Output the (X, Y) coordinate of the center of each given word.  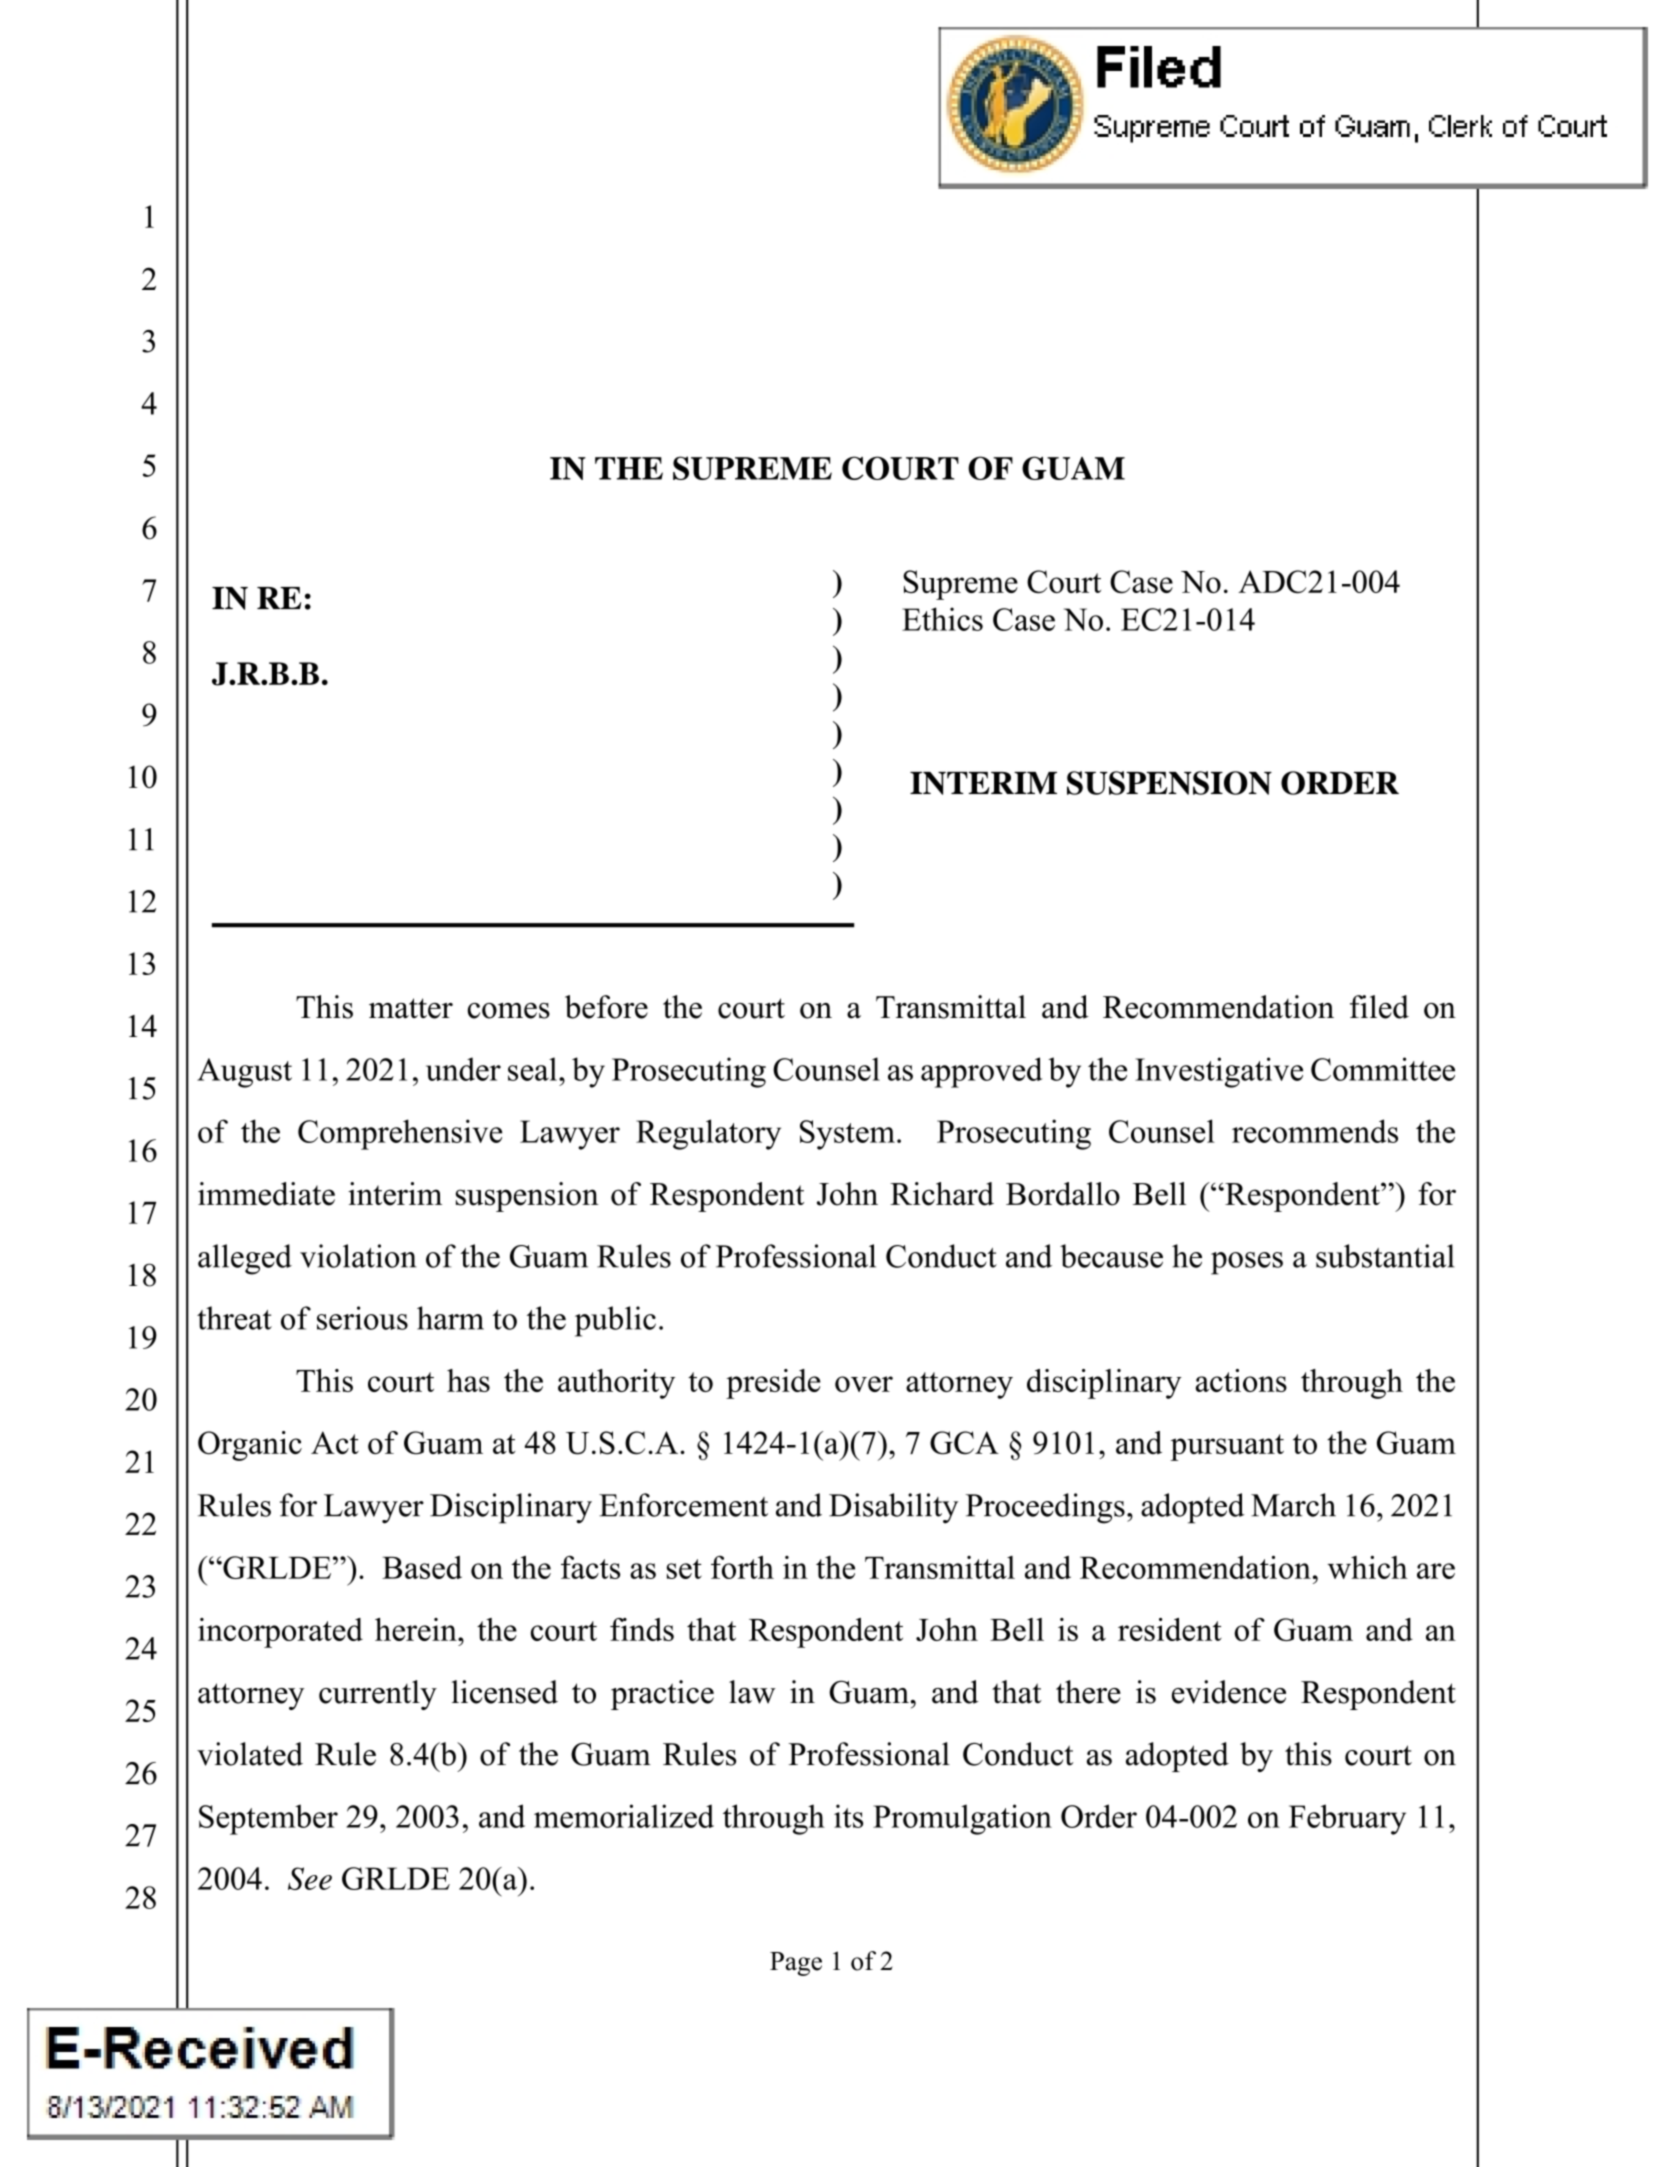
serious (362, 1318)
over (864, 1384)
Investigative (1219, 1072)
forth (742, 1567)
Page (796, 1964)
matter (411, 1008)
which (1368, 1567)
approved (981, 1072)
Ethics (942, 619)
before (606, 1007)
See (310, 1878)
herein (417, 1629)
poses (1247, 1263)
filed (1379, 1007)
